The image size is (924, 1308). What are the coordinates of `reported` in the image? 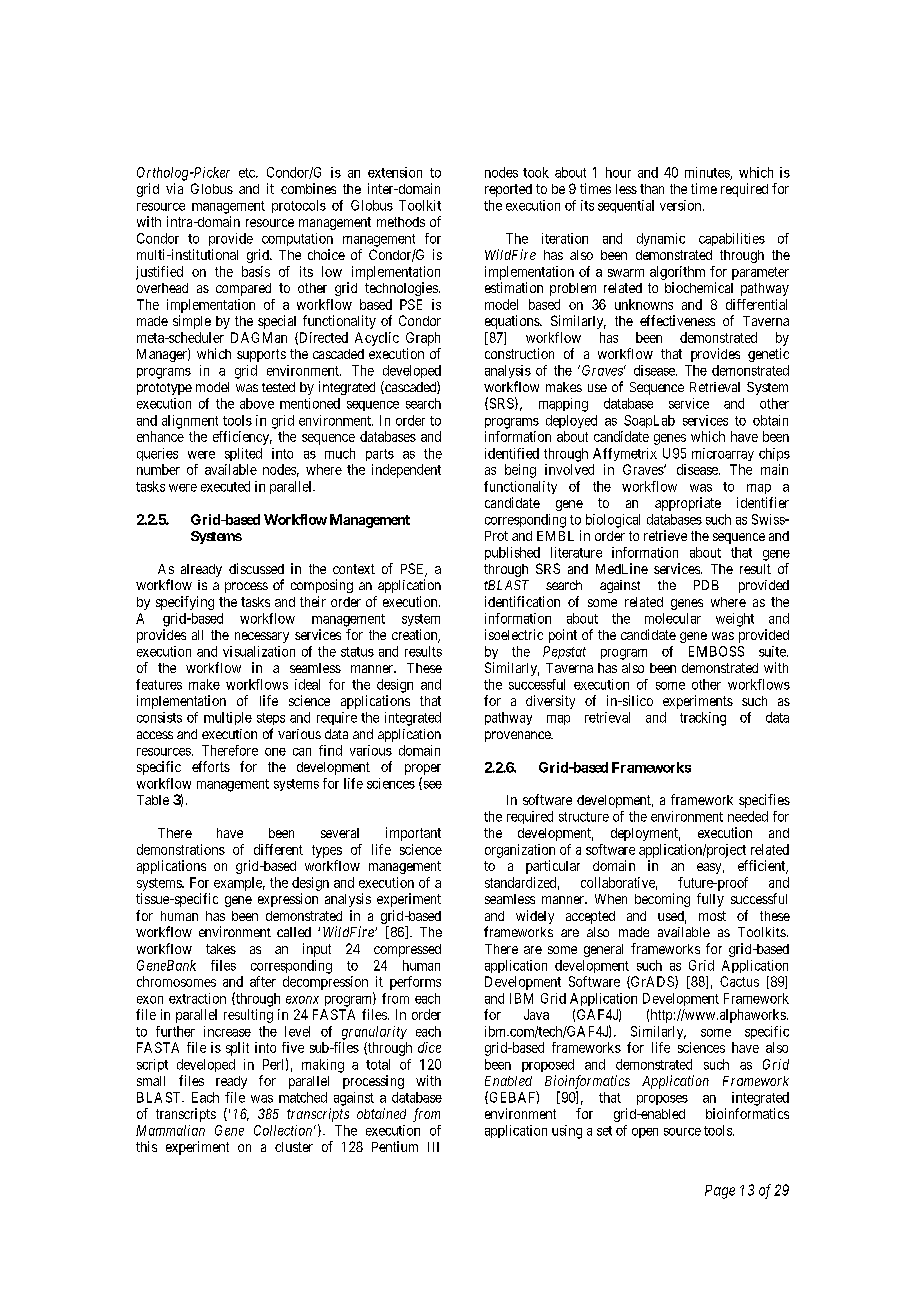 It's located at (508, 190).
